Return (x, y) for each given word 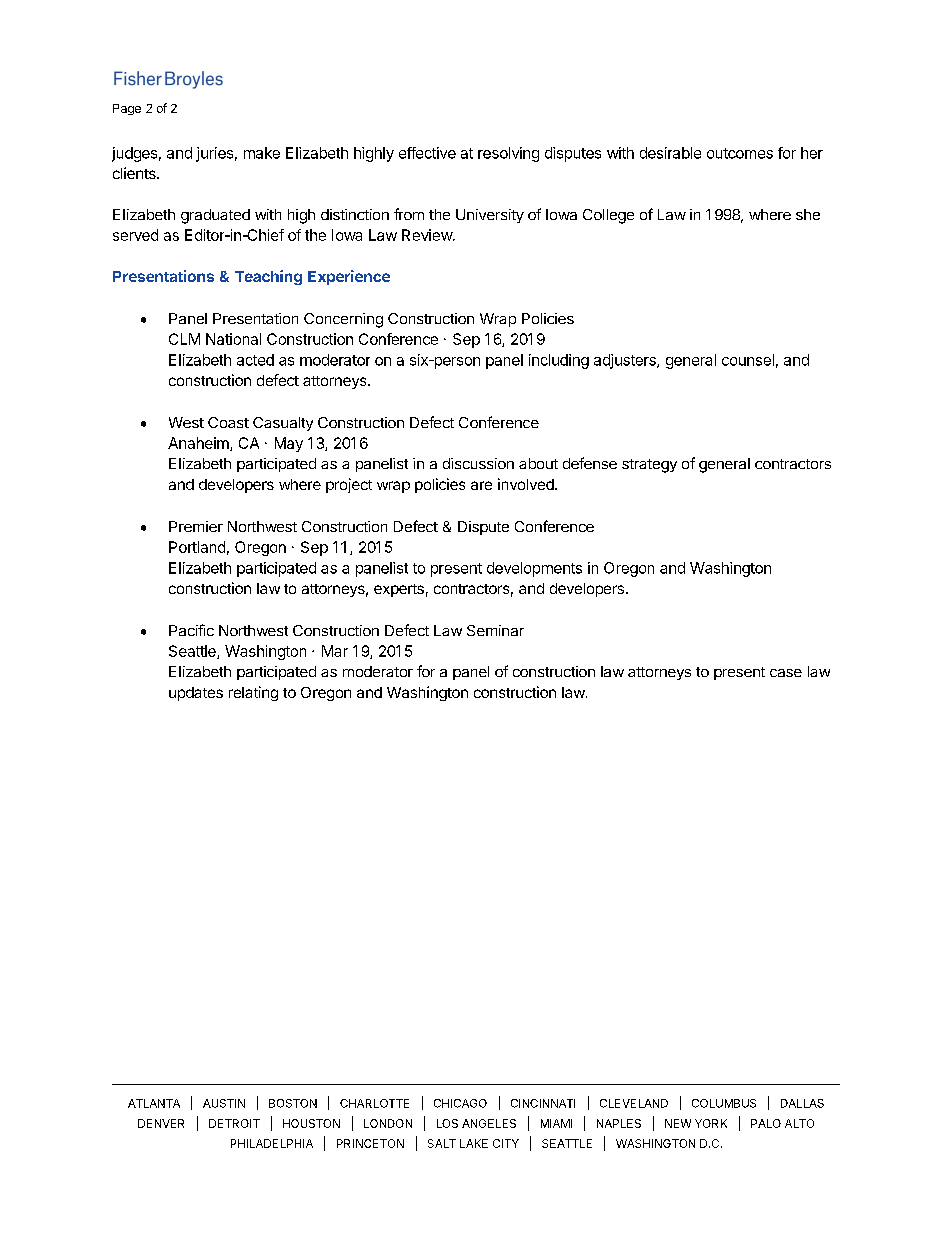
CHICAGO (460, 1103)
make (262, 153)
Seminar (495, 630)
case (786, 673)
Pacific (191, 630)
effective (427, 153)
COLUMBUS (724, 1103)
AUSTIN (224, 1103)
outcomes (740, 153)
